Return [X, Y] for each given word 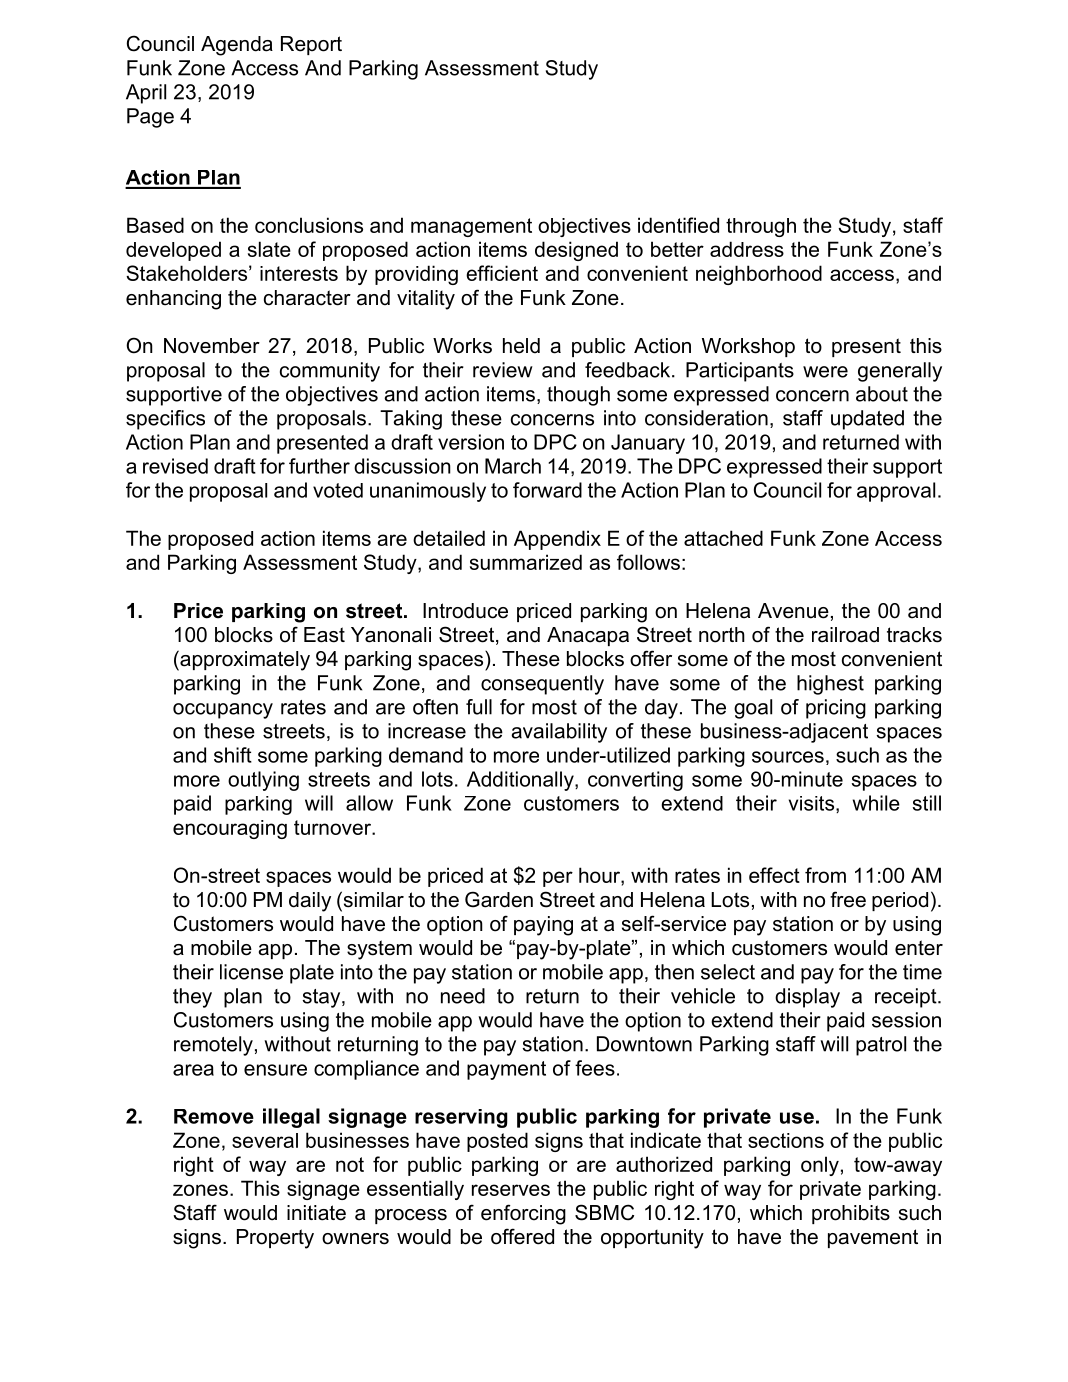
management [471, 227]
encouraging [230, 829]
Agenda [237, 46]
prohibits [851, 1214]
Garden [499, 899]
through [761, 227]
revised [175, 466]
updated [867, 420]
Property [275, 1239]
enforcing [523, 1214]
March [513, 466]
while [876, 803]
